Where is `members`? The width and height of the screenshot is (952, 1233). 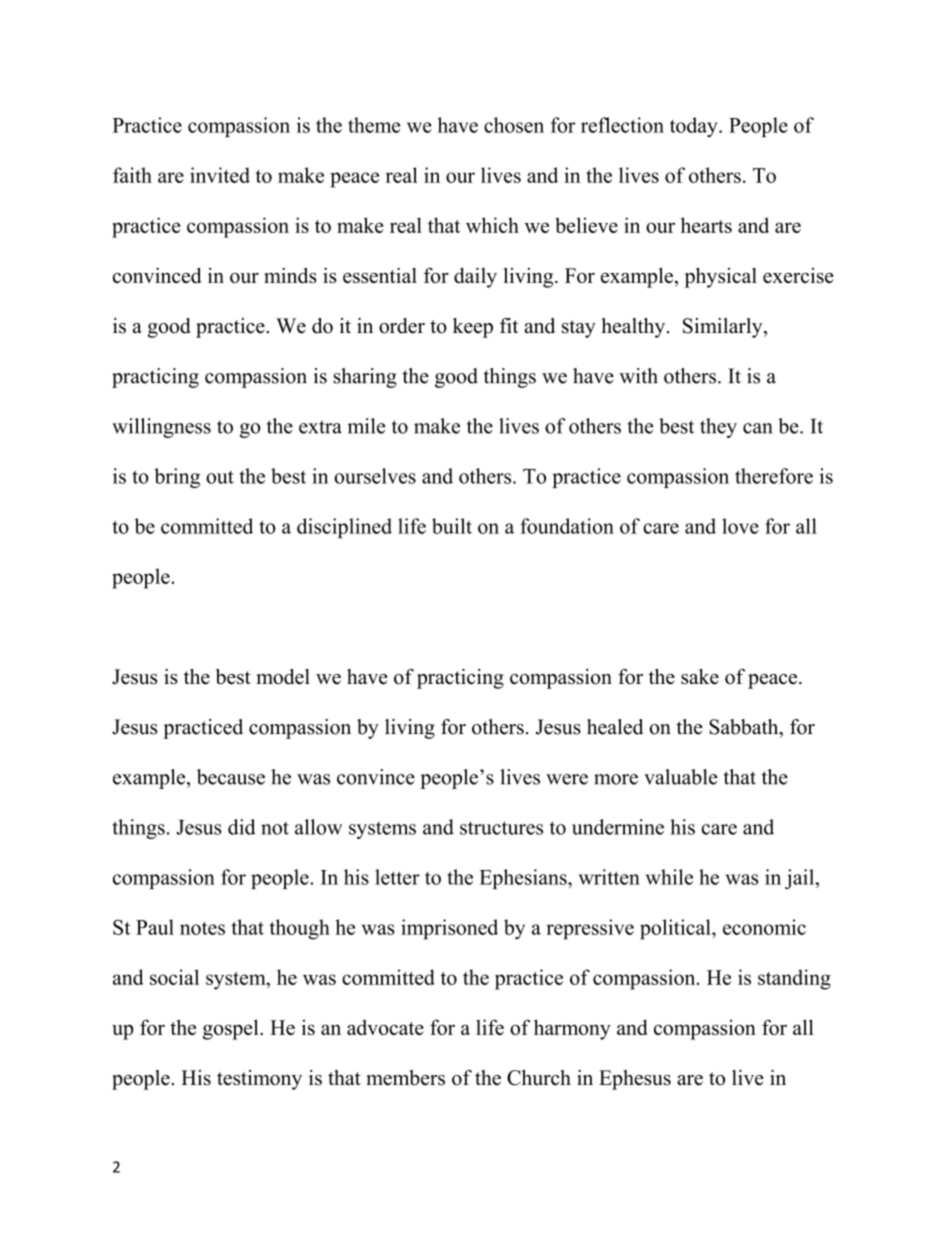 members is located at coordinates (405, 1078).
